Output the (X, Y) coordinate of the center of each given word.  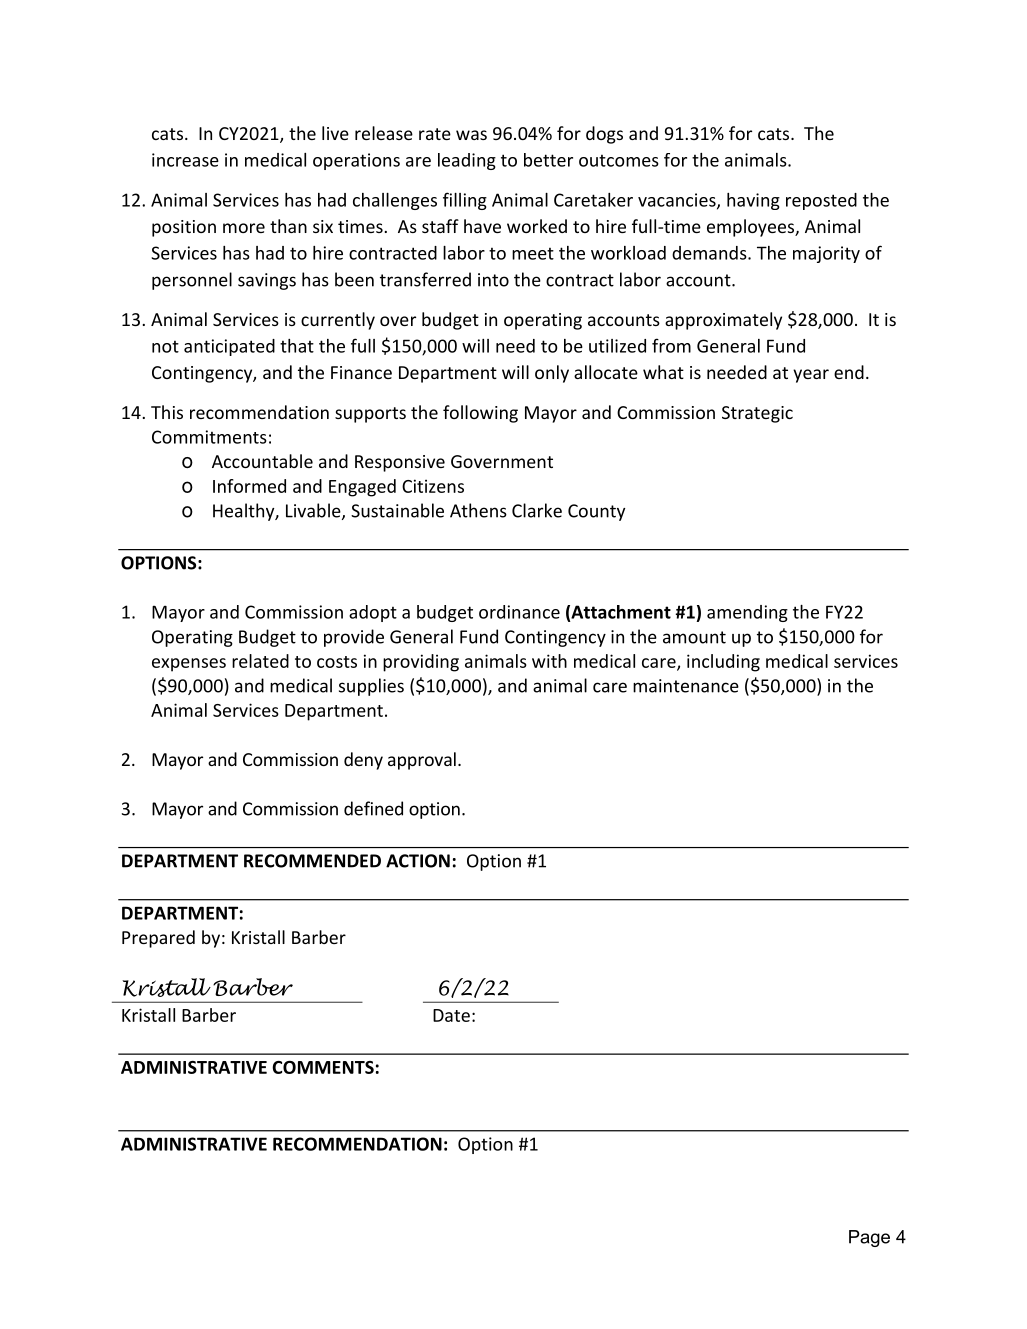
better (548, 160)
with (549, 661)
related (260, 661)
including (723, 663)
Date (451, 1015)
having (753, 201)
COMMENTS (323, 1067)
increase (185, 160)
